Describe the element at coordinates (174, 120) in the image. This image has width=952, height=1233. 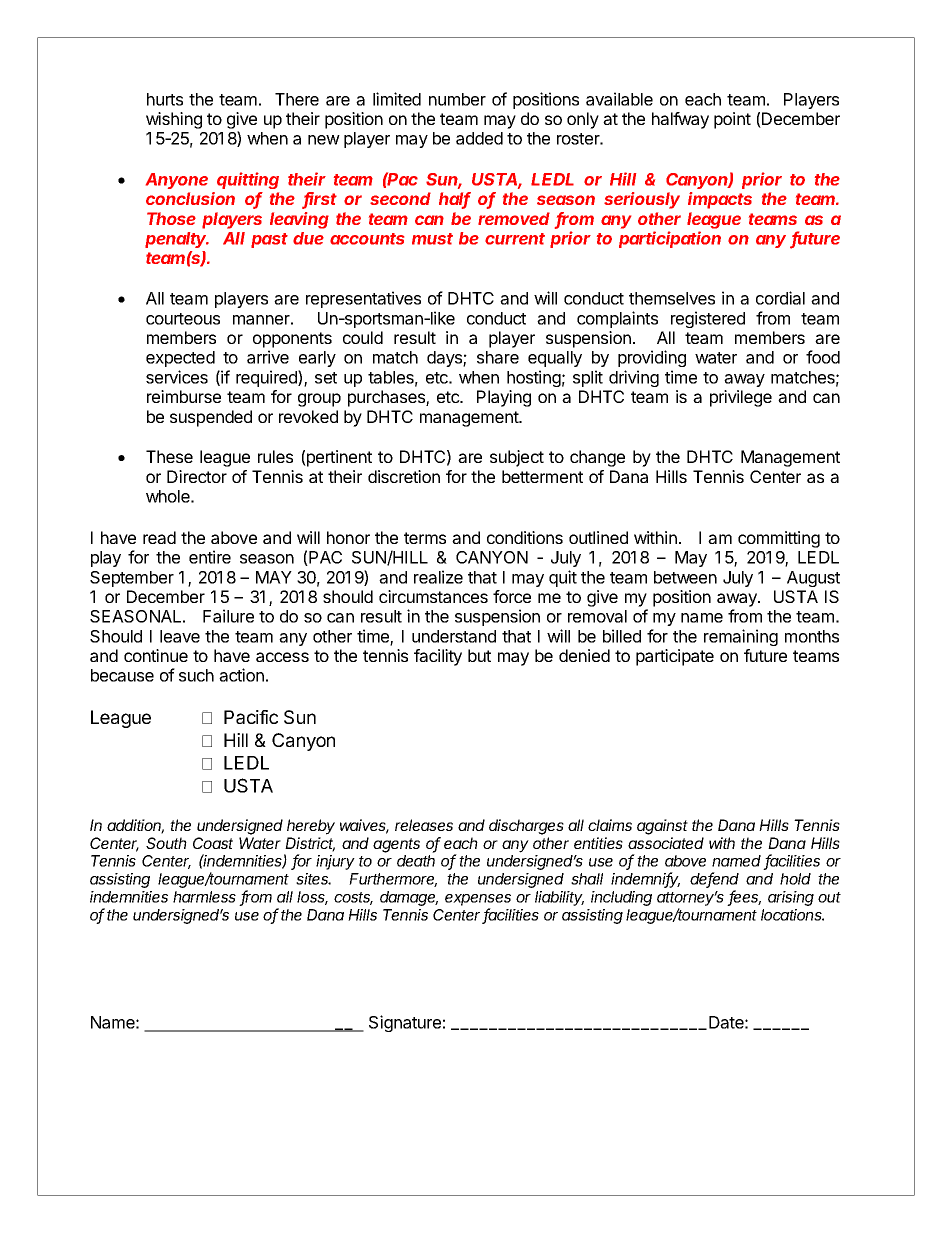
I see `wishing` at that location.
